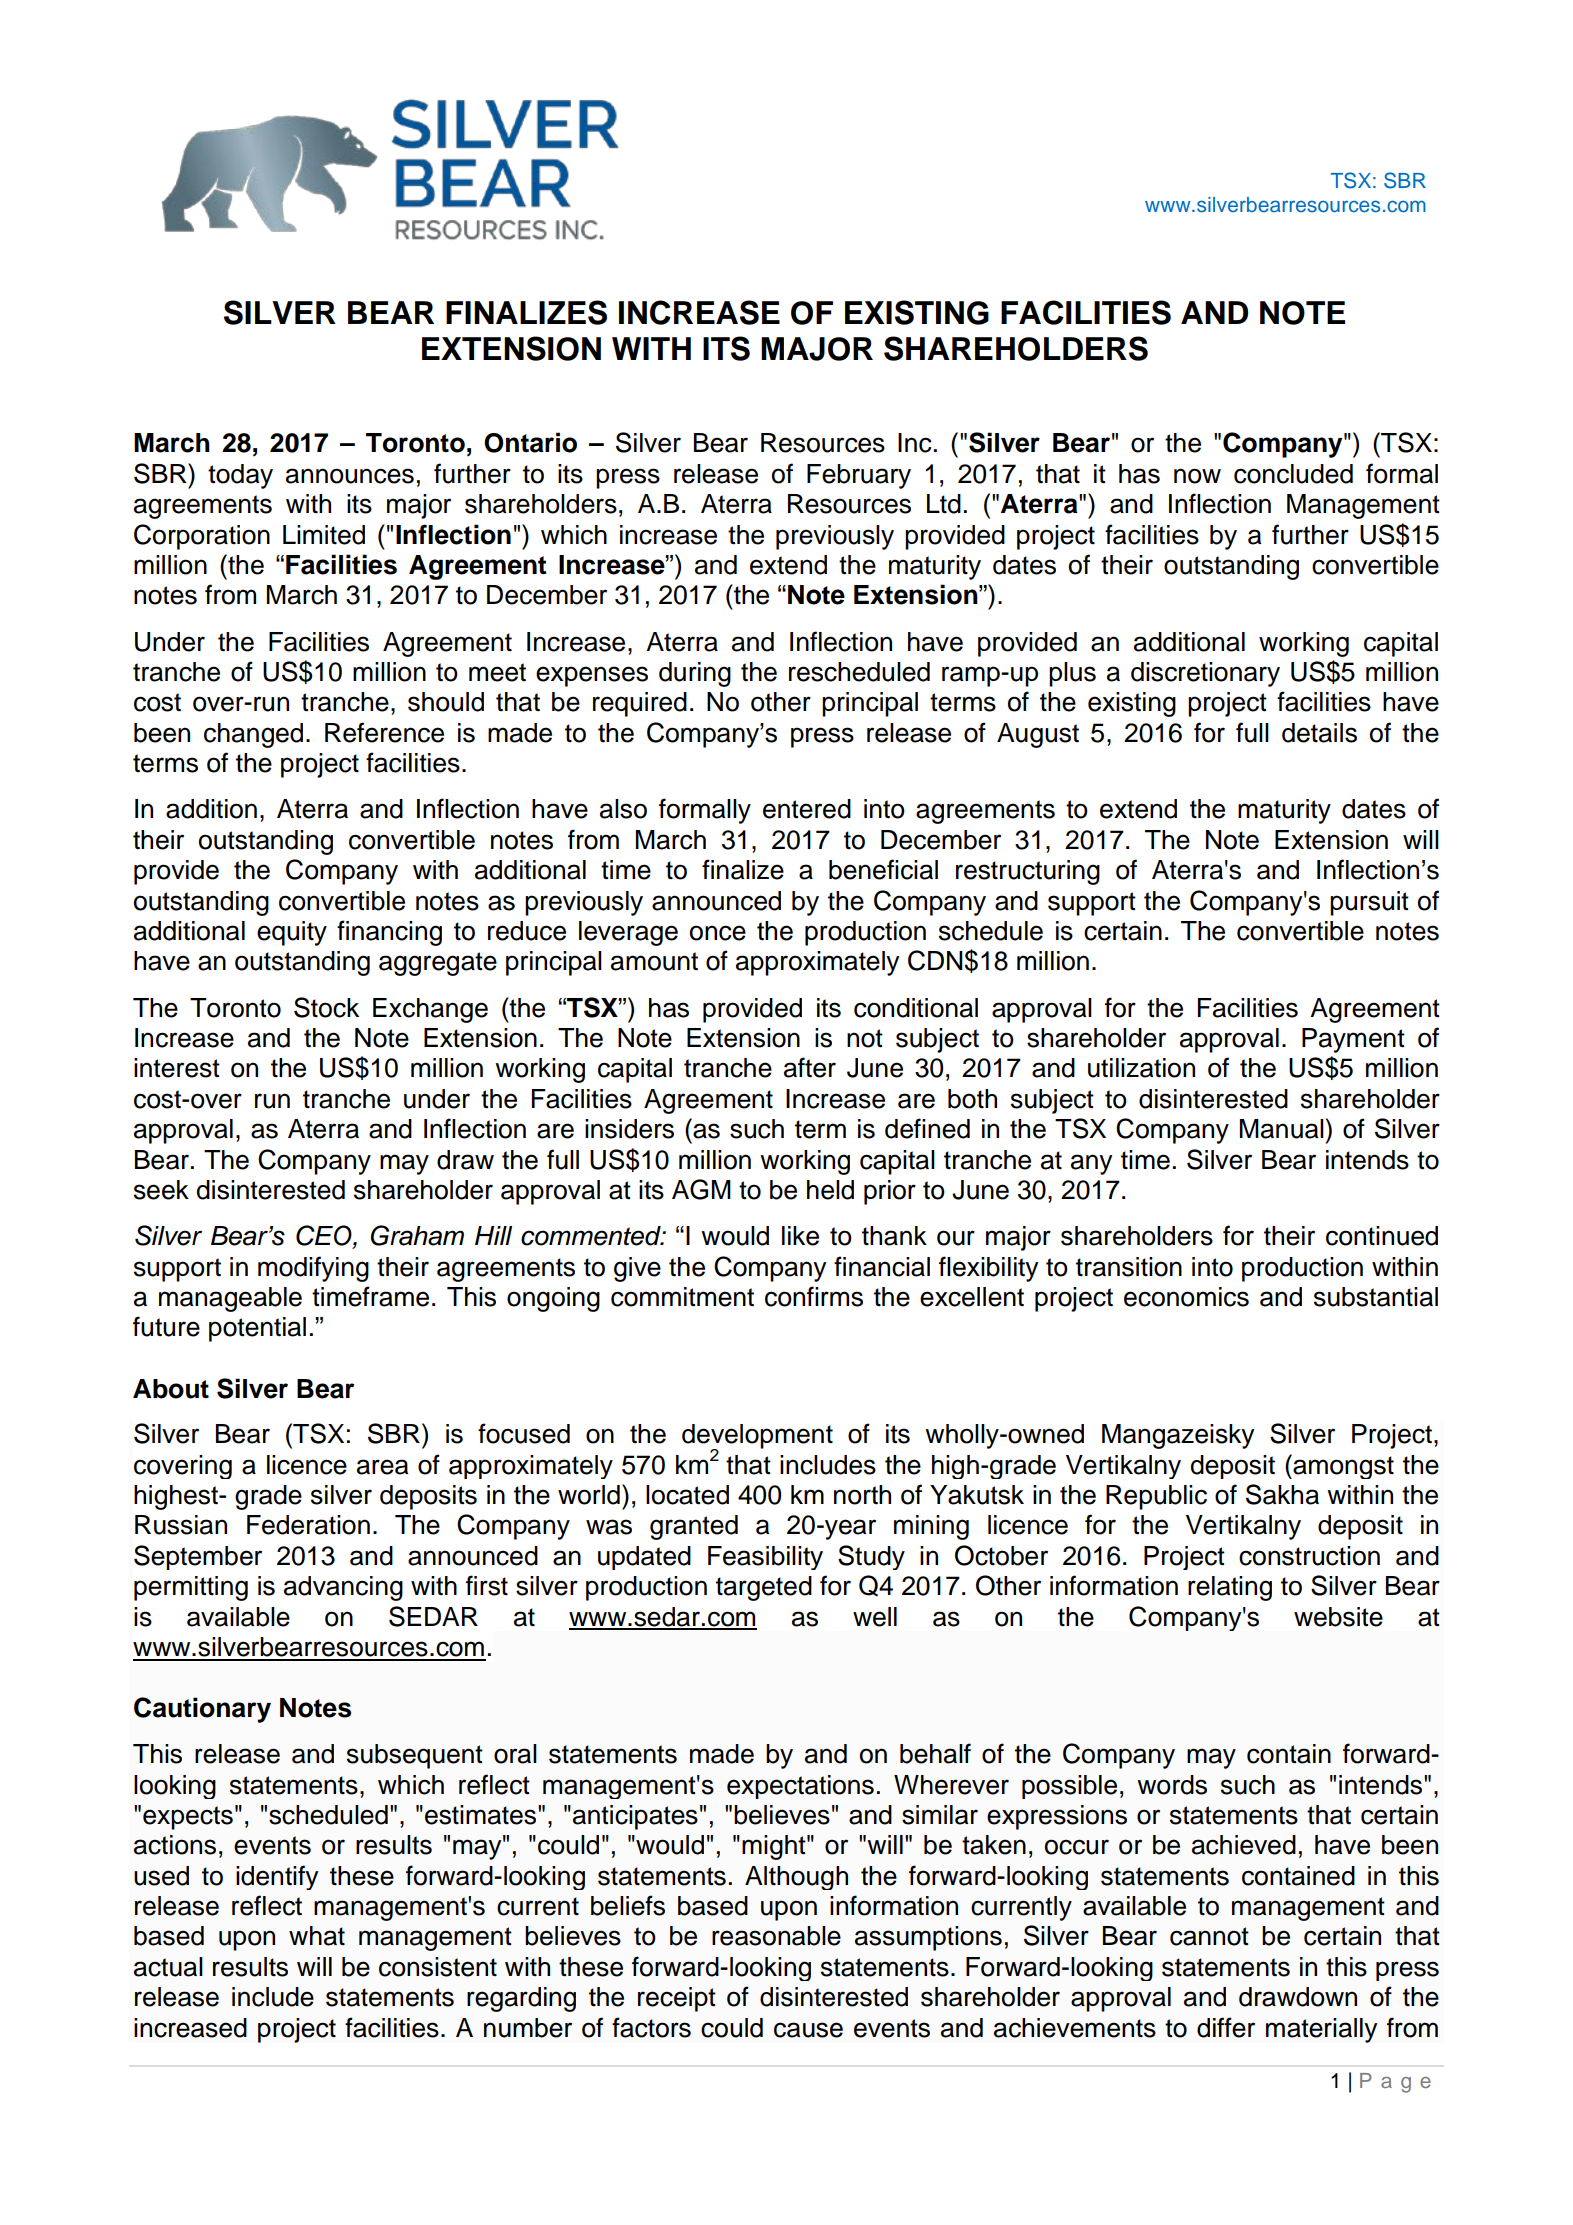 This screenshot has height=2225, width=1573. What do you see at coordinates (807, 809) in the screenshot?
I see `entered` at bounding box center [807, 809].
